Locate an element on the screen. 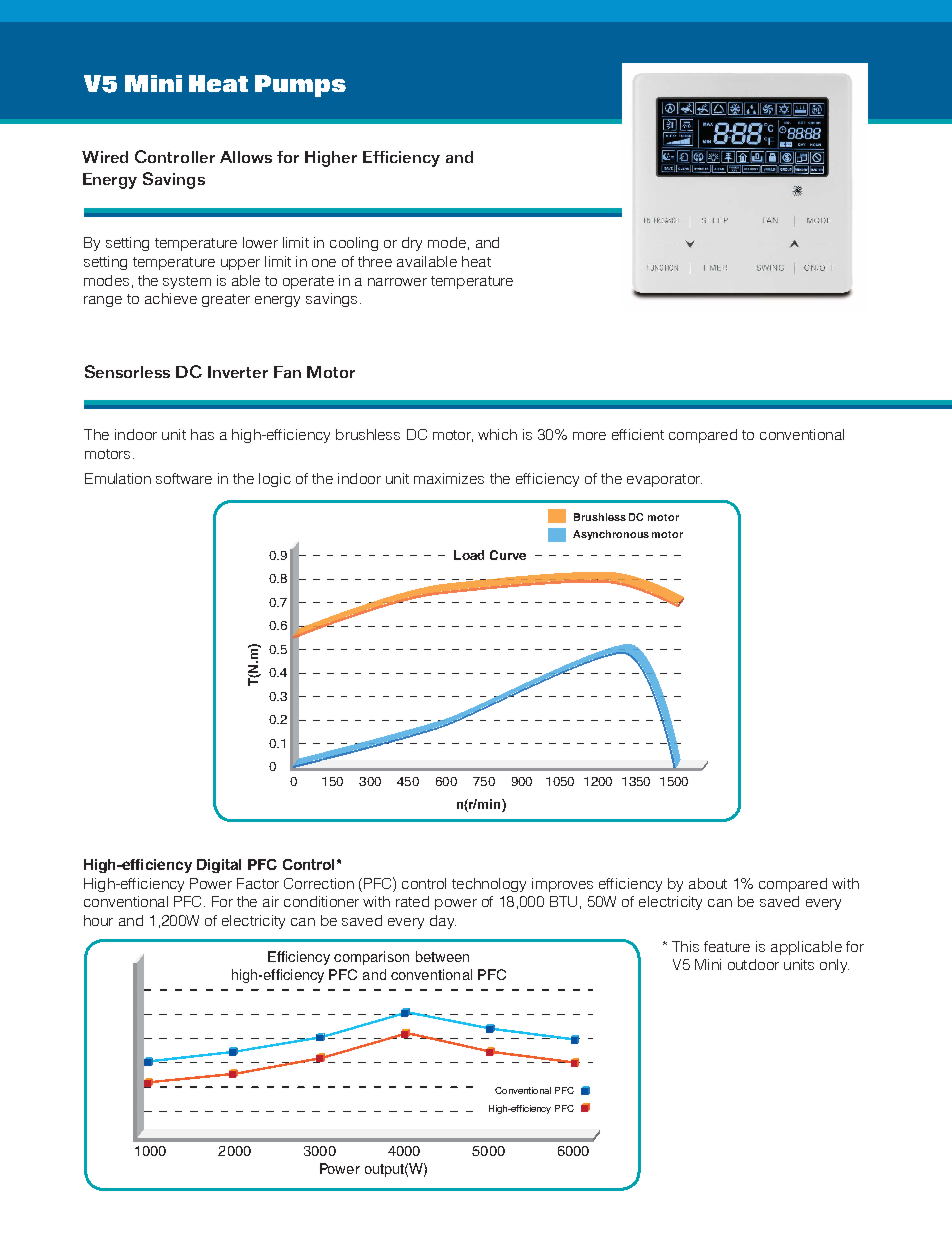 The image size is (952, 1233). dry is located at coordinates (412, 244).
